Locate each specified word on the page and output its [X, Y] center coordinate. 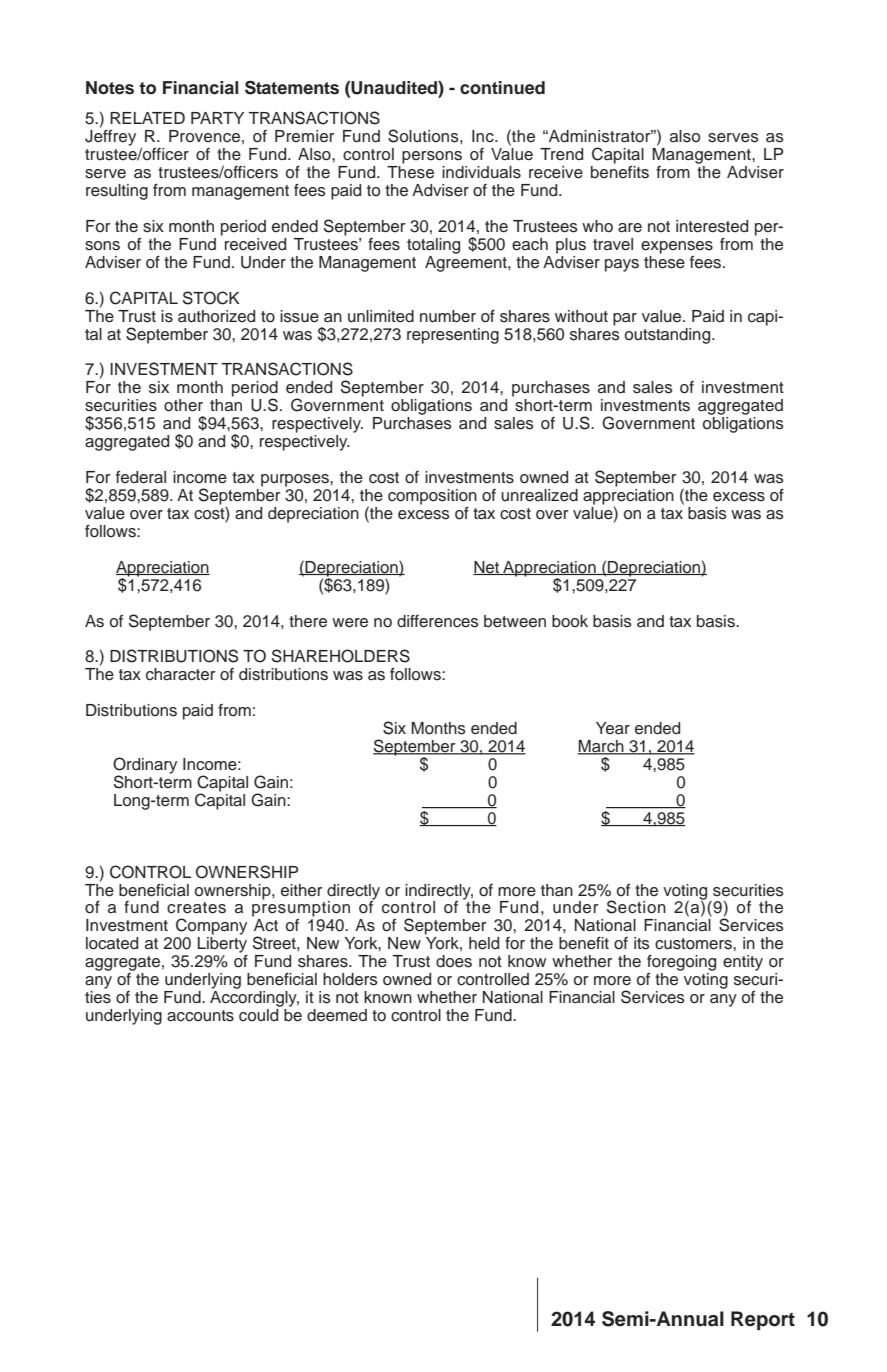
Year [613, 728]
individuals [481, 172]
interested [712, 226]
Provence [204, 136]
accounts [200, 1016]
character [180, 674]
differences [438, 621]
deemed [337, 1015]
